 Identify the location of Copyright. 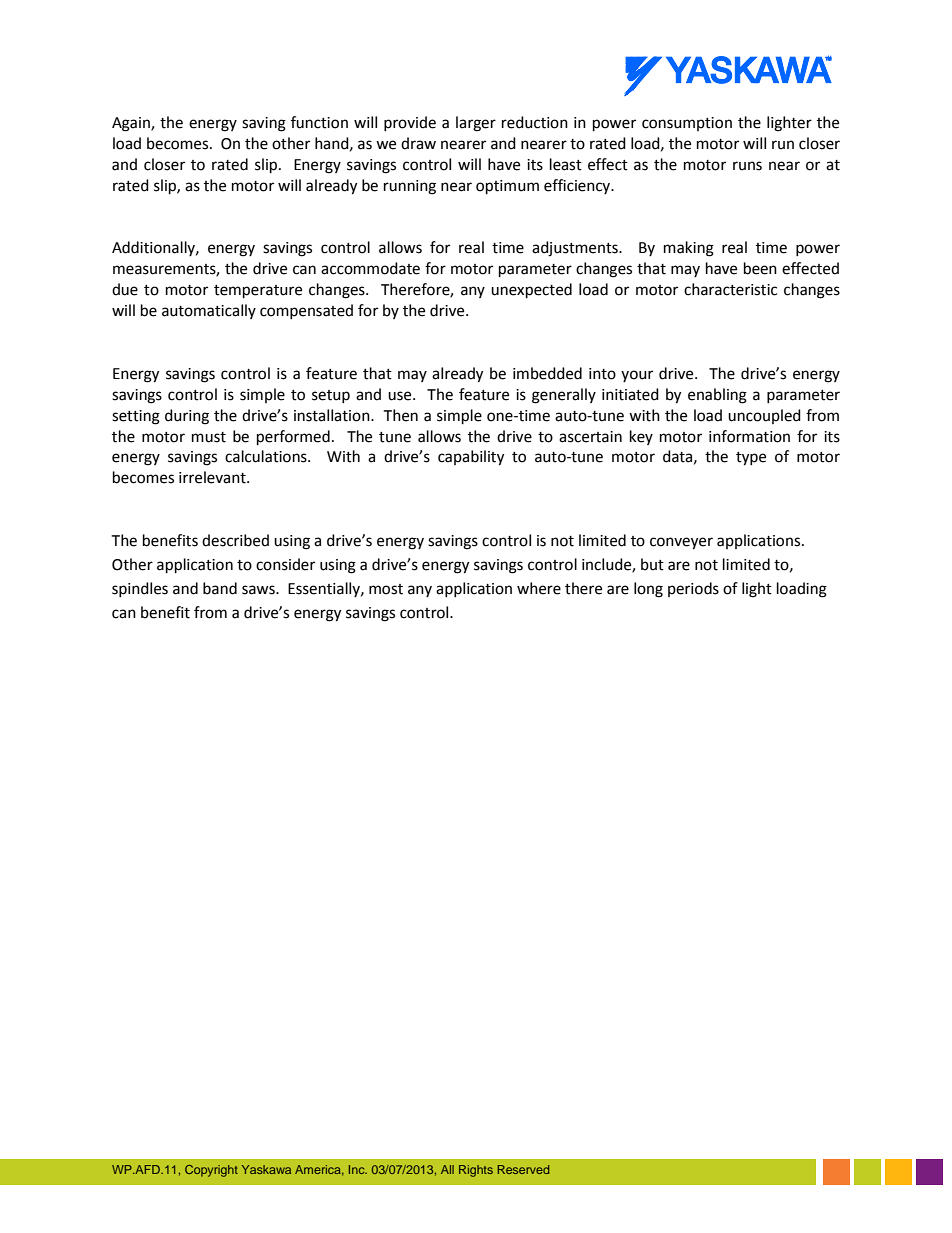
(211, 1171).
